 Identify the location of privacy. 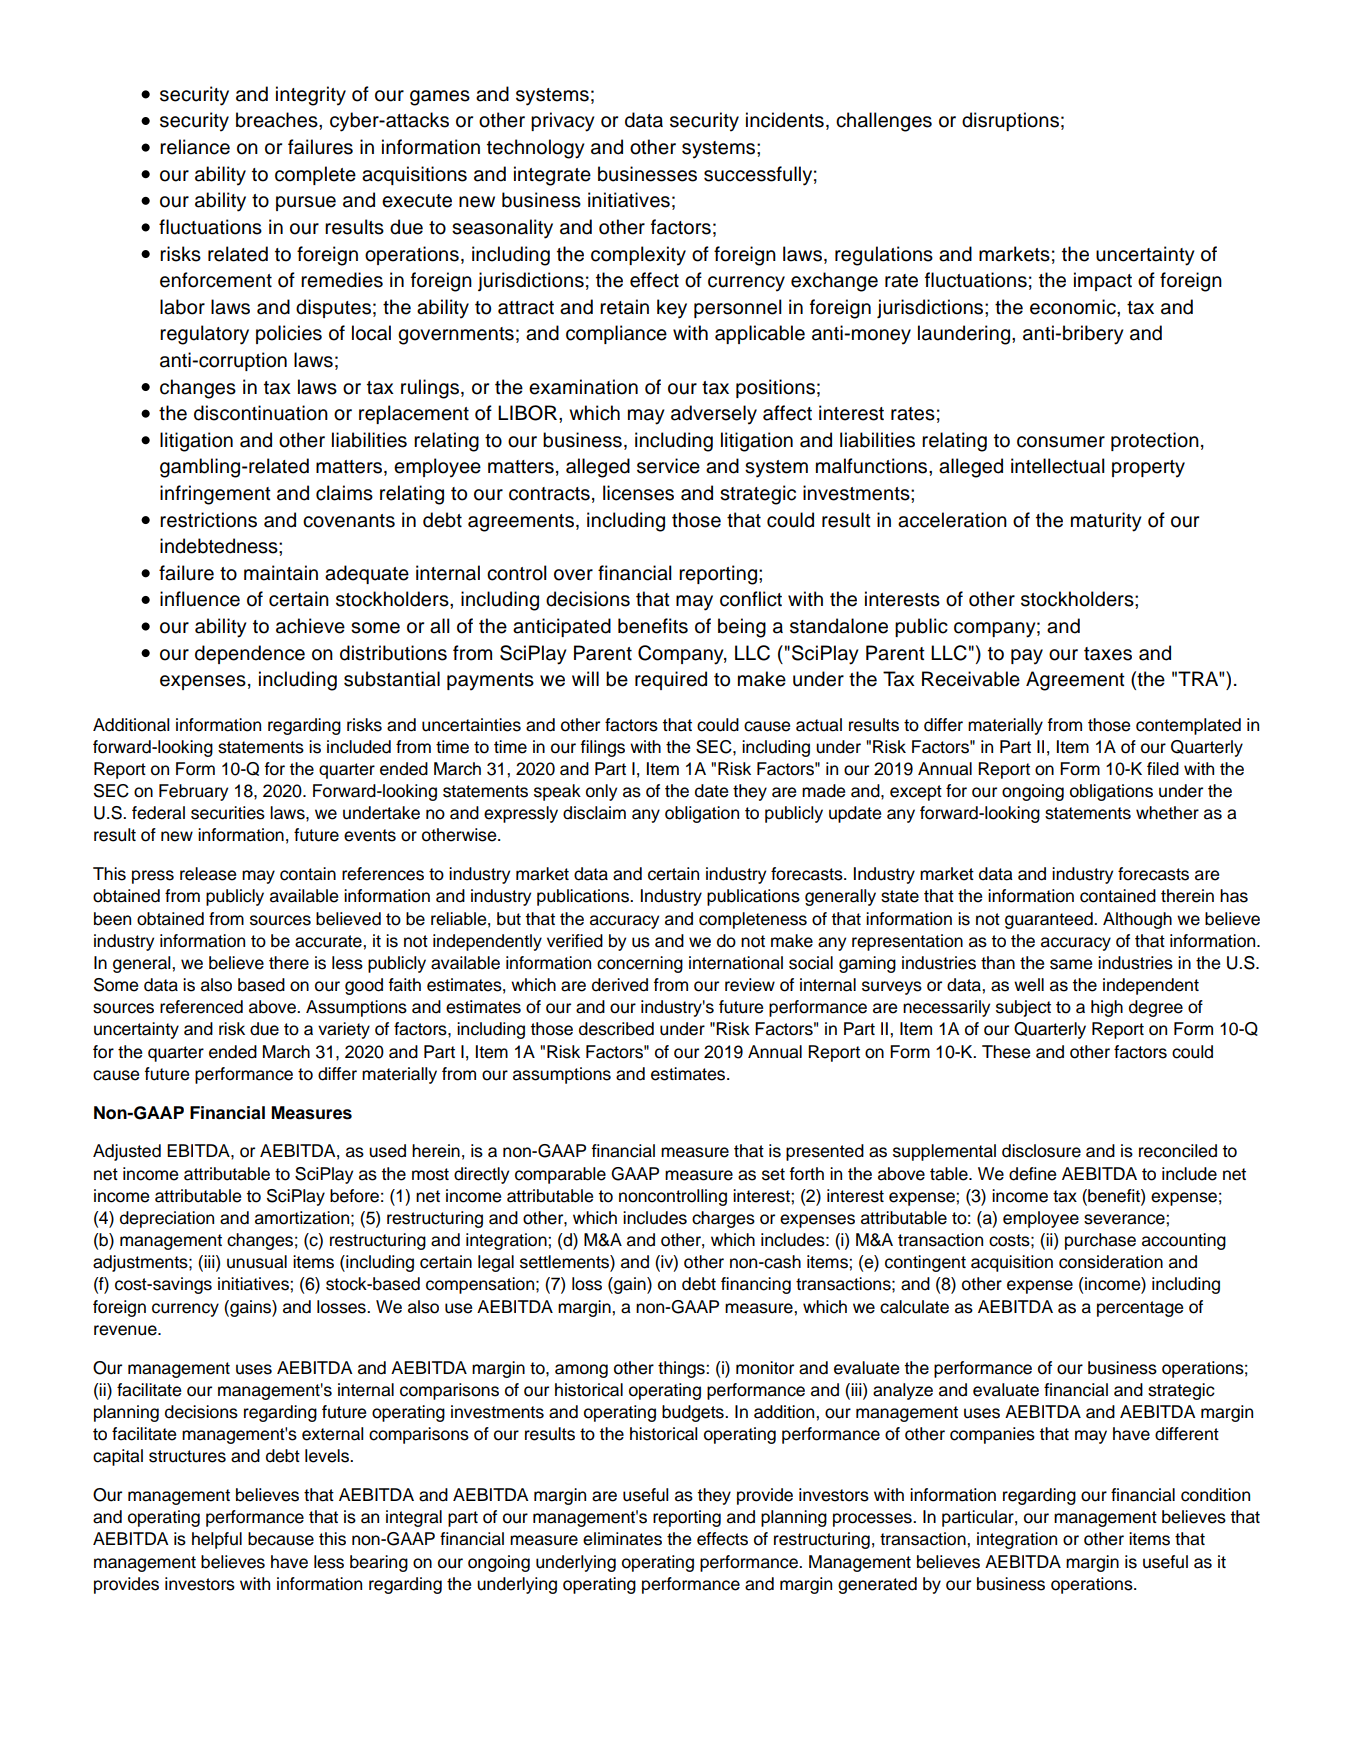
(563, 122).
